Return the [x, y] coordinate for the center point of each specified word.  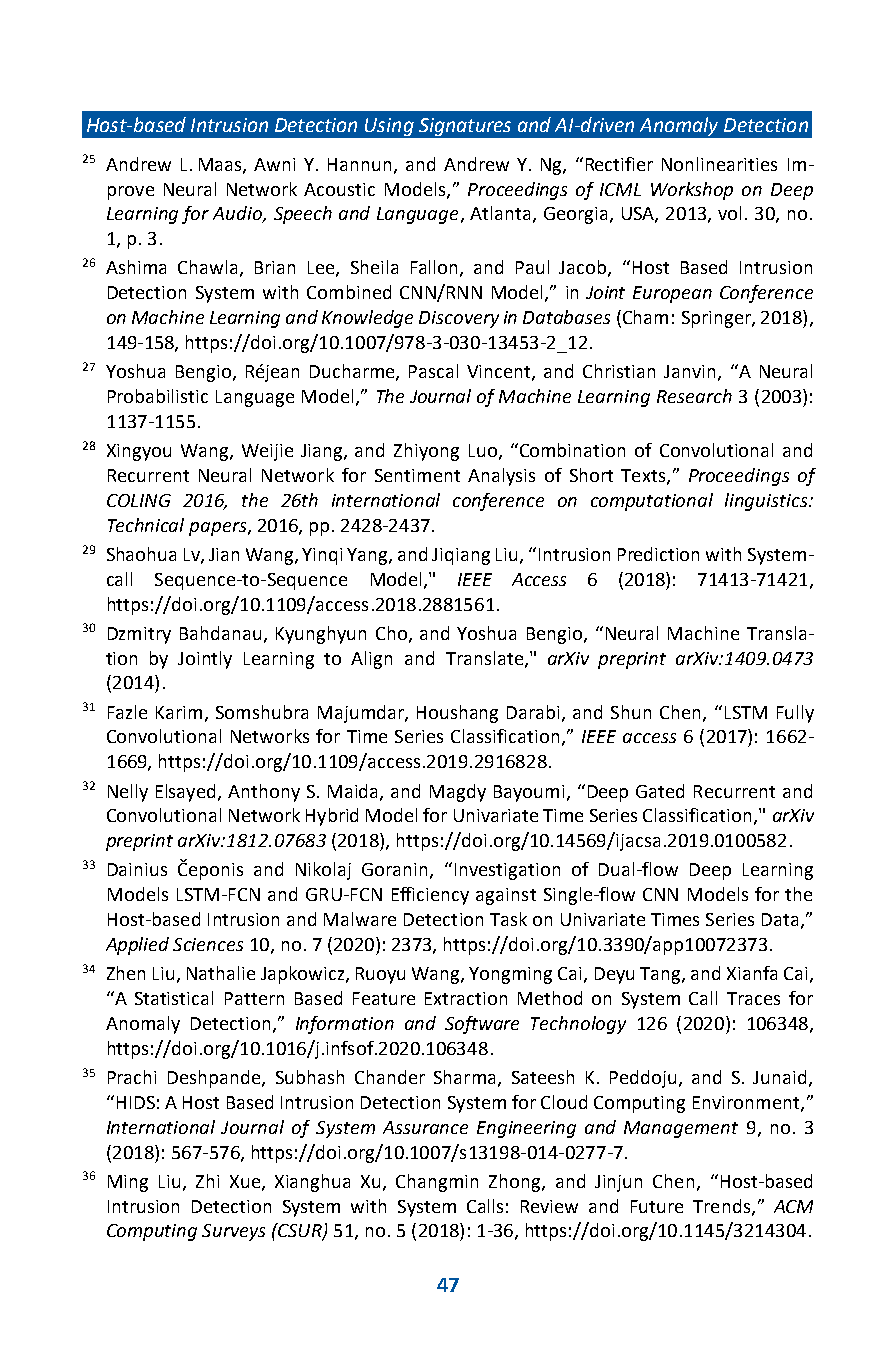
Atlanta [500, 213]
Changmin [437, 1183]
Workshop [692, 191]
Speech [303, 215]
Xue [246, 1182]
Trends [721, 1206]
